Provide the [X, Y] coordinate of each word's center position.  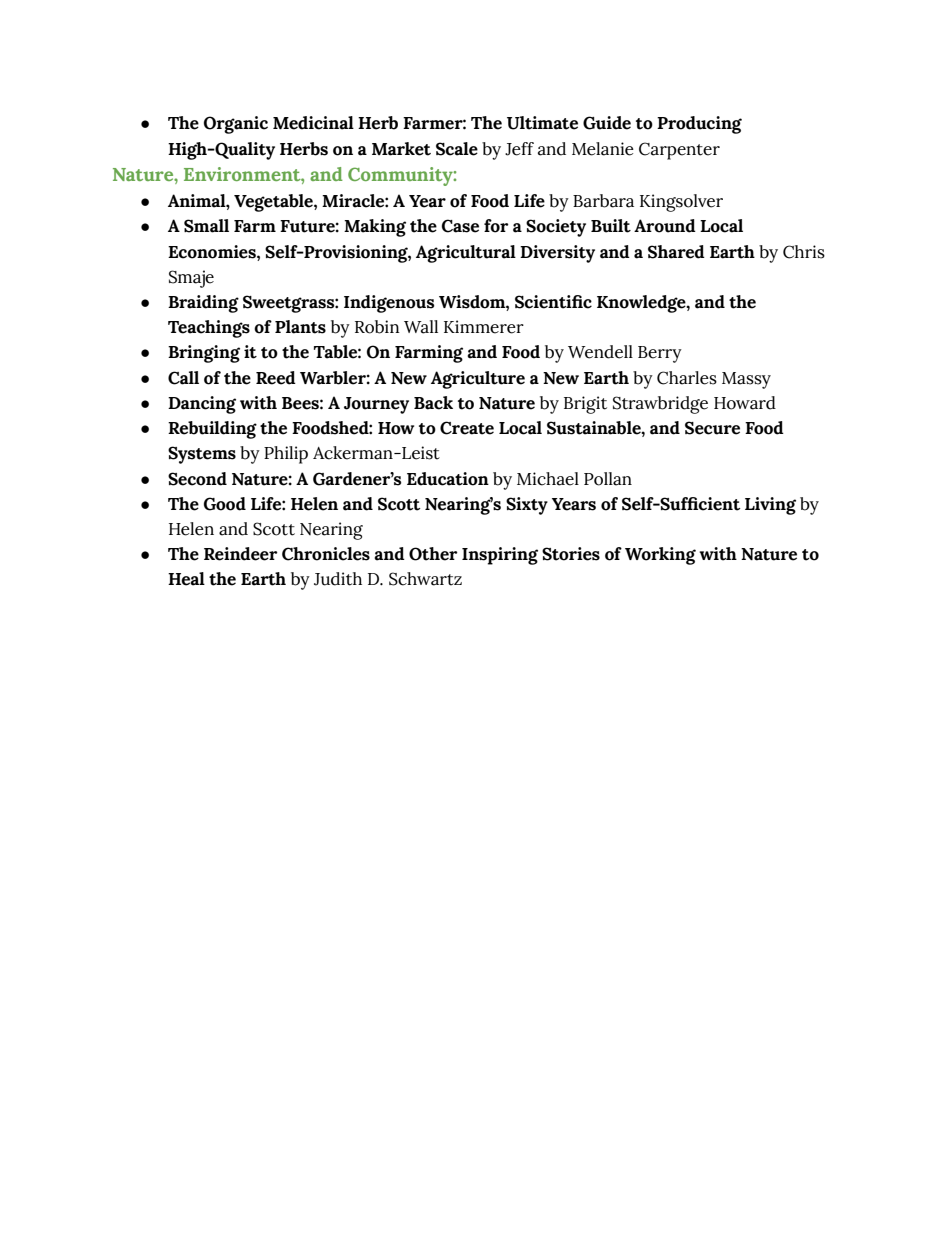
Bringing [204, 354]
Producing [699, 125]
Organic [236, 125]
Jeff [519, 149]
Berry [660, 354]
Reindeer [241, 554]
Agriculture [478, 380]
